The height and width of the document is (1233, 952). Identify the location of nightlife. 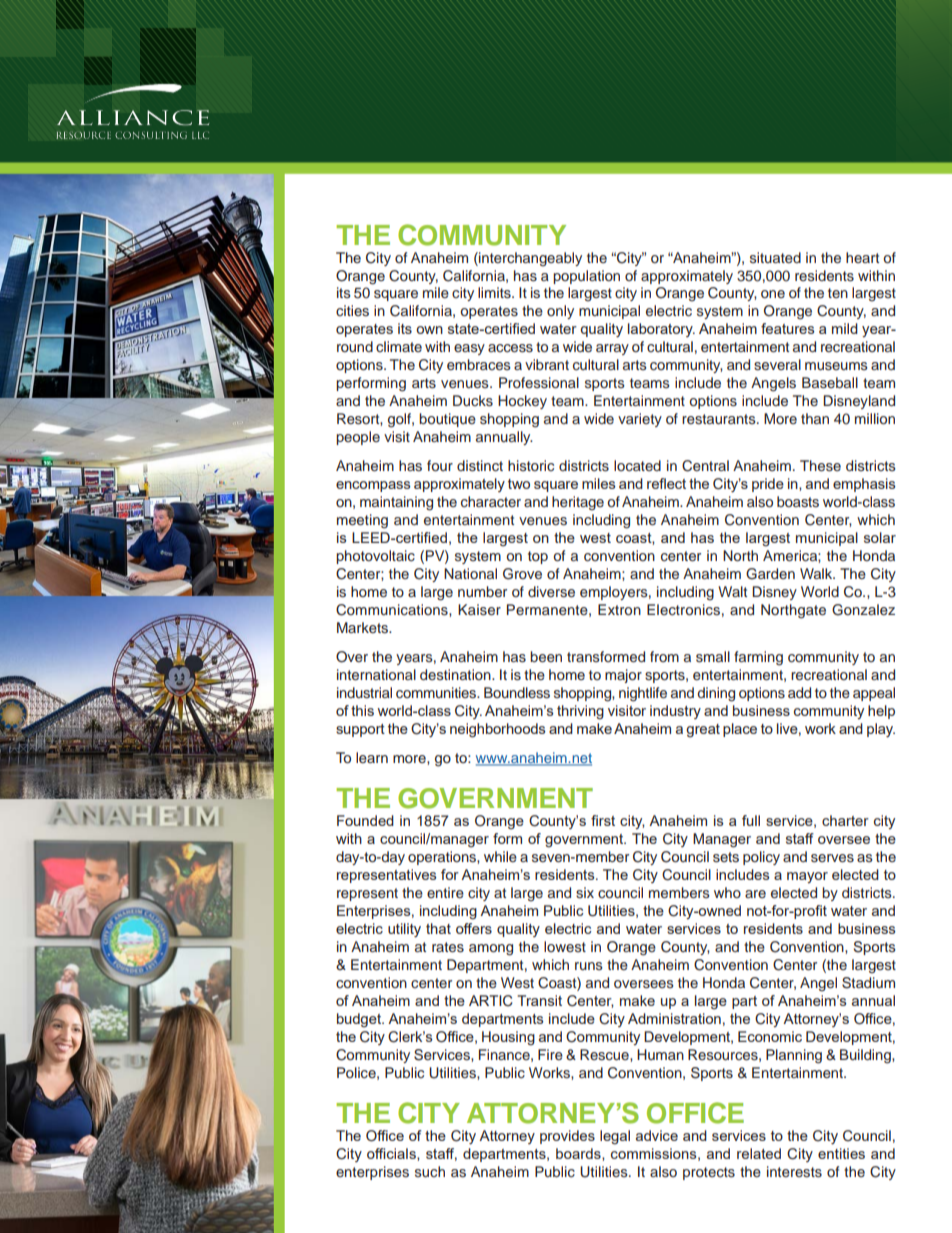
(643, 694).
